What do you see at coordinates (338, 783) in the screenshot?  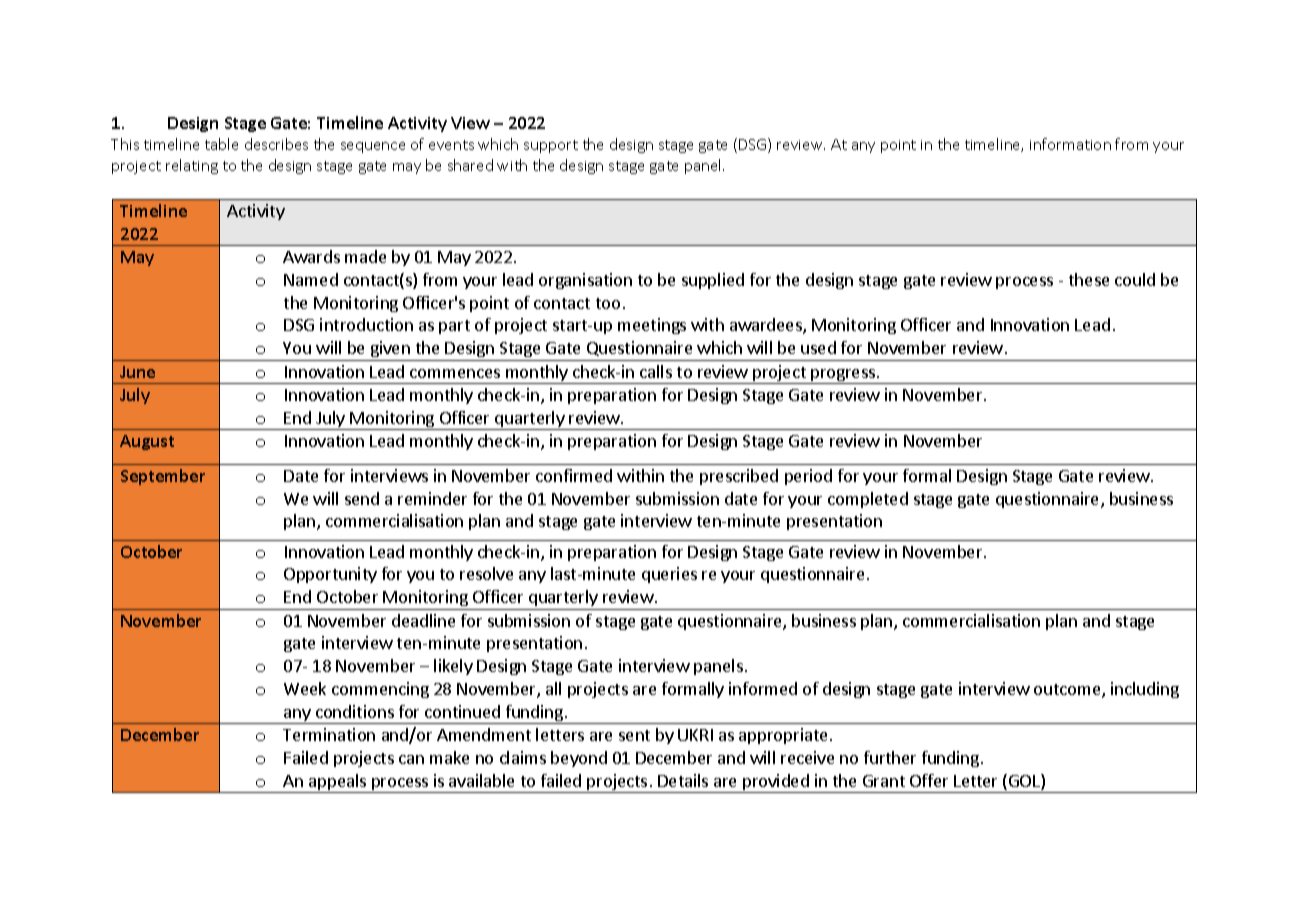 I see `appeals` at bounding box center [338, 783].
